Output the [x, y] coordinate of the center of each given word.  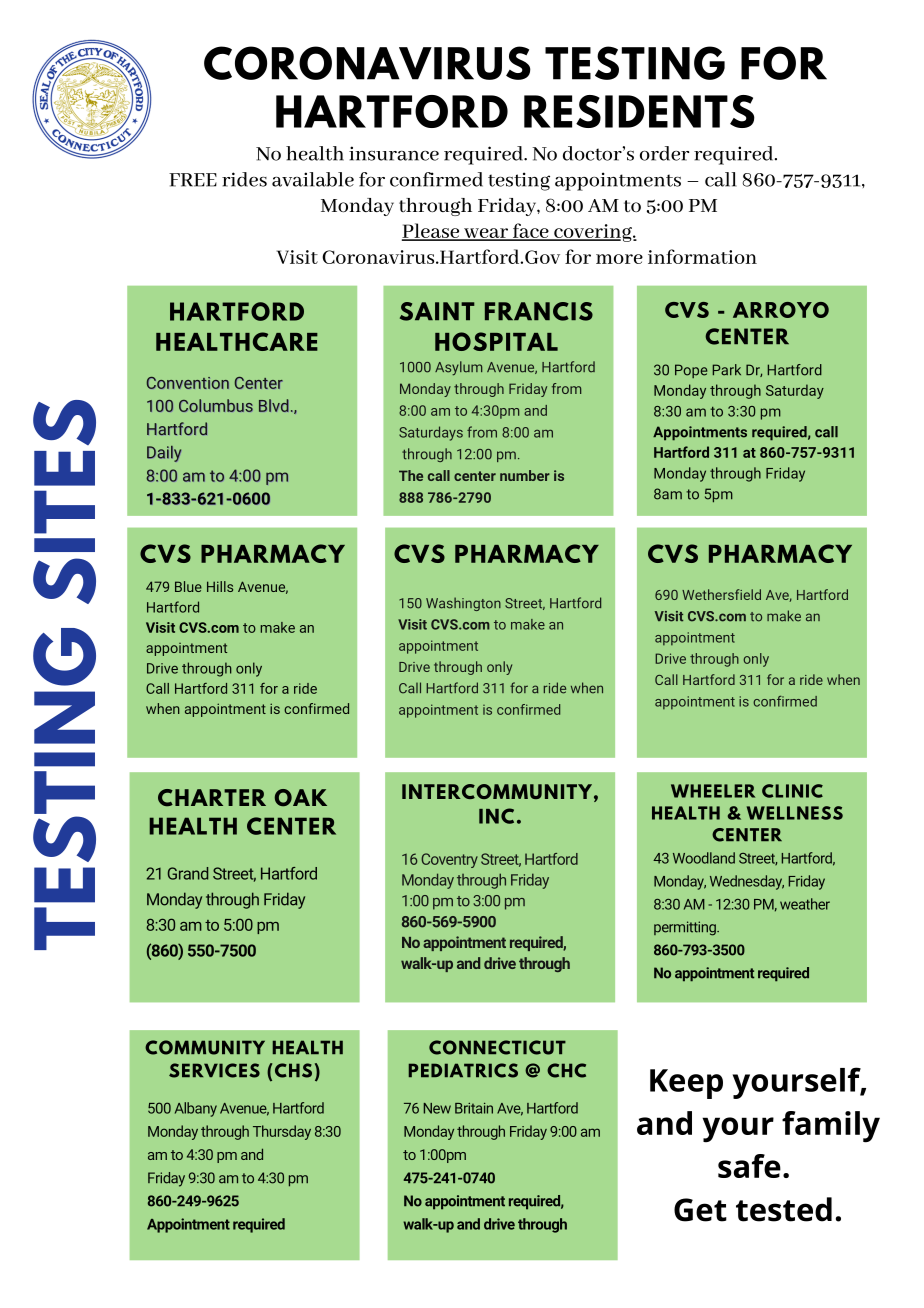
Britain [474, 1108]
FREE [193, 180]
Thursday [282, 1132]
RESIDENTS [639, 111]
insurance [394, 153]
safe [749, 1166]
